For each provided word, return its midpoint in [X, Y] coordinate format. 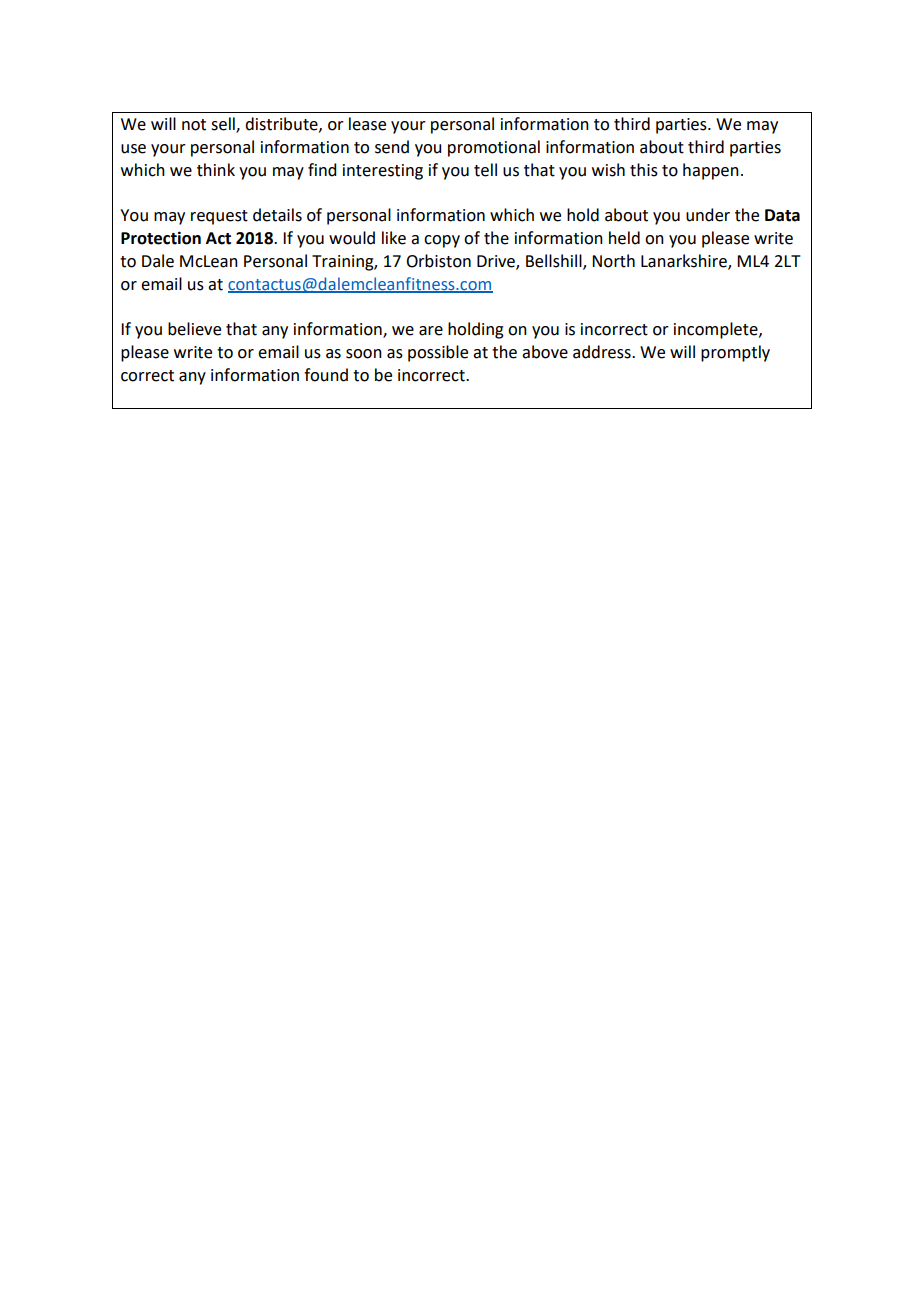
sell [224, 125]
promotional [494, 148]
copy [442, 241]
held [624, 238]
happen [711, 171]
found [326, 375]
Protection [161, 238]
